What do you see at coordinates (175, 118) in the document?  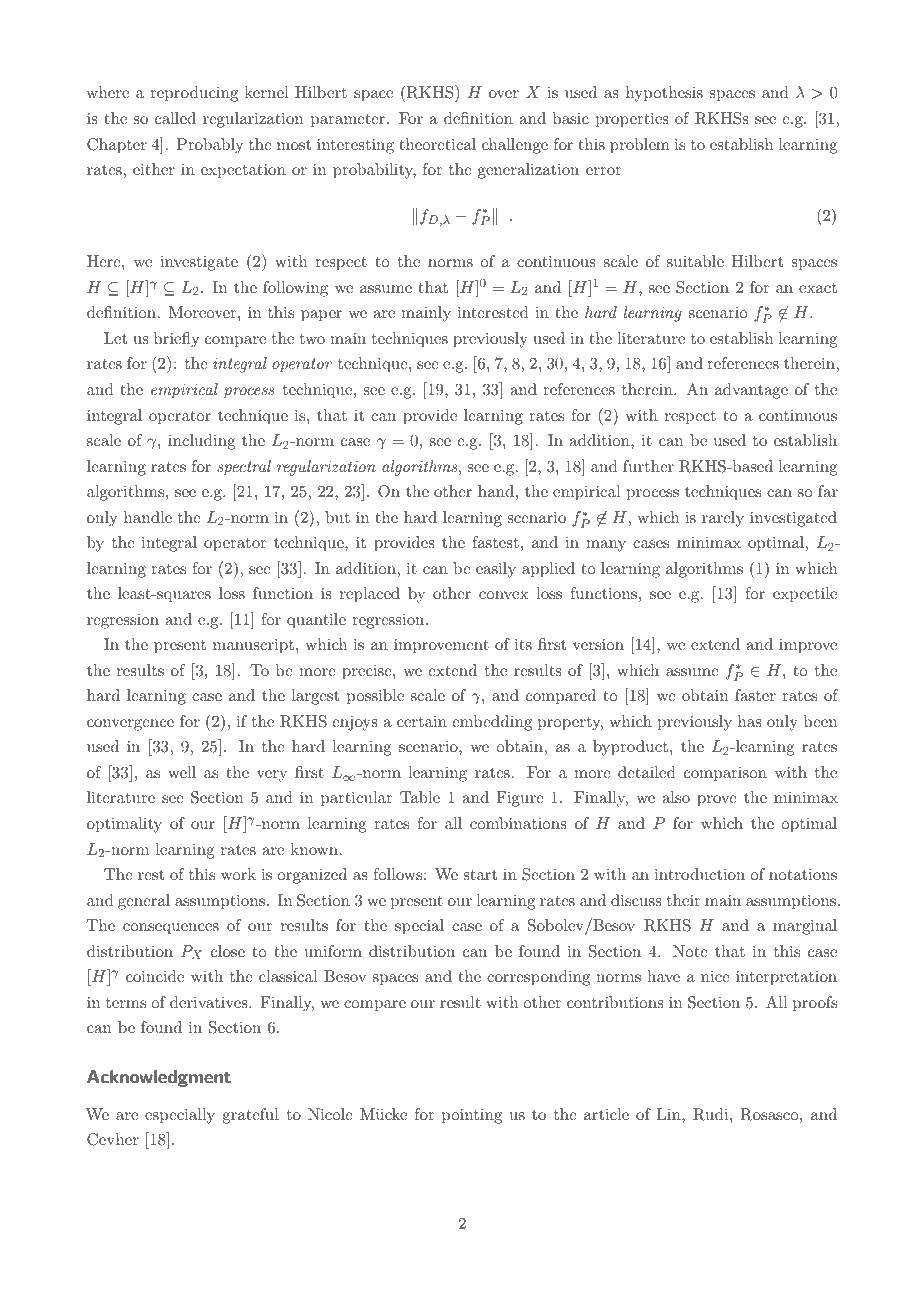 I see `called` at bounding box center [175, 118].
